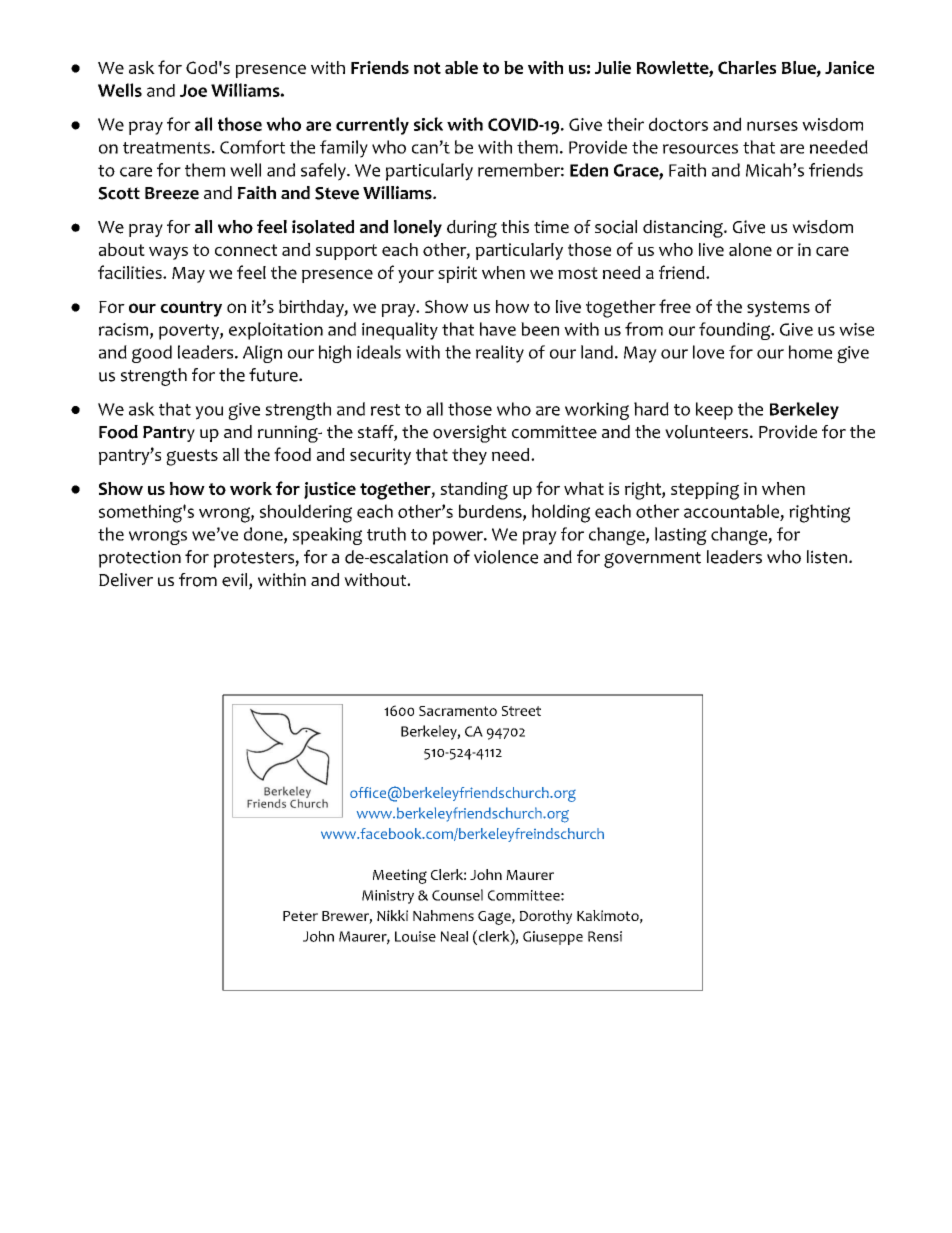 The height and width of the image is (1233, 952). Describe the element at coordinates (747, 67) in the image. I see `Charles` at that location.
